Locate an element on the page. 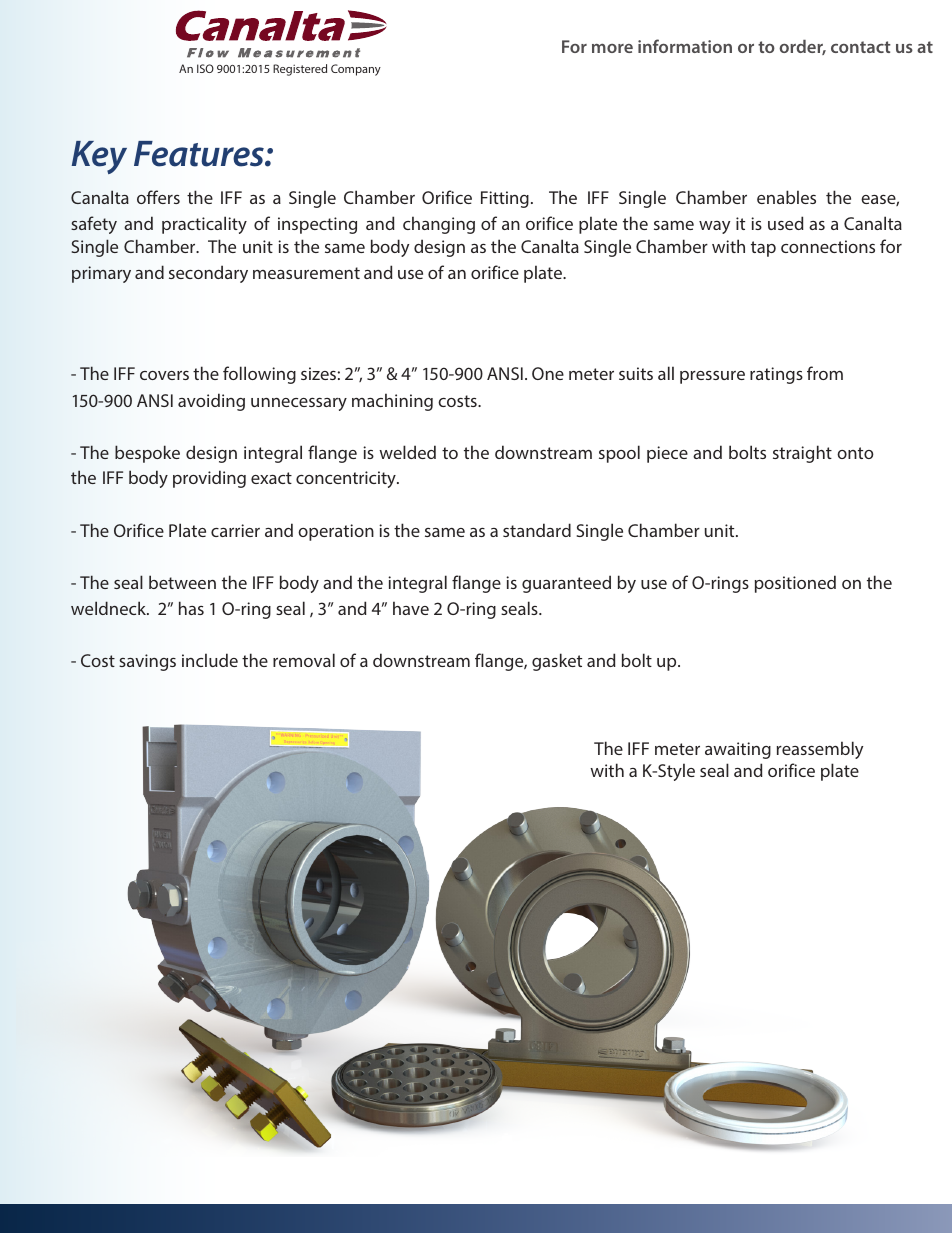 This image has width=952, height=1233. information is located at coordinates (685, 46).
